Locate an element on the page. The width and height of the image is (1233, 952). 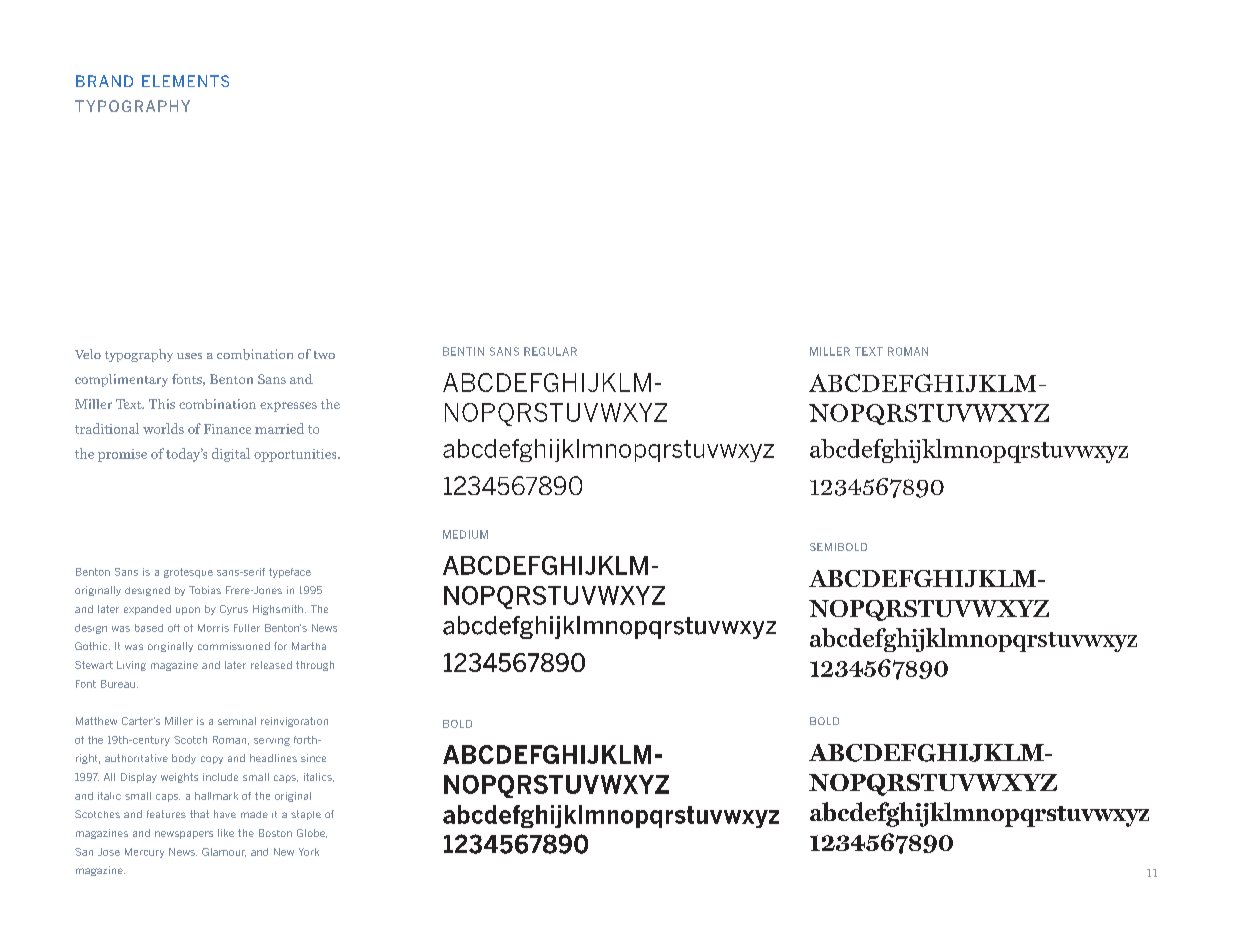
Mercury is located at coordinates (144, 853).
